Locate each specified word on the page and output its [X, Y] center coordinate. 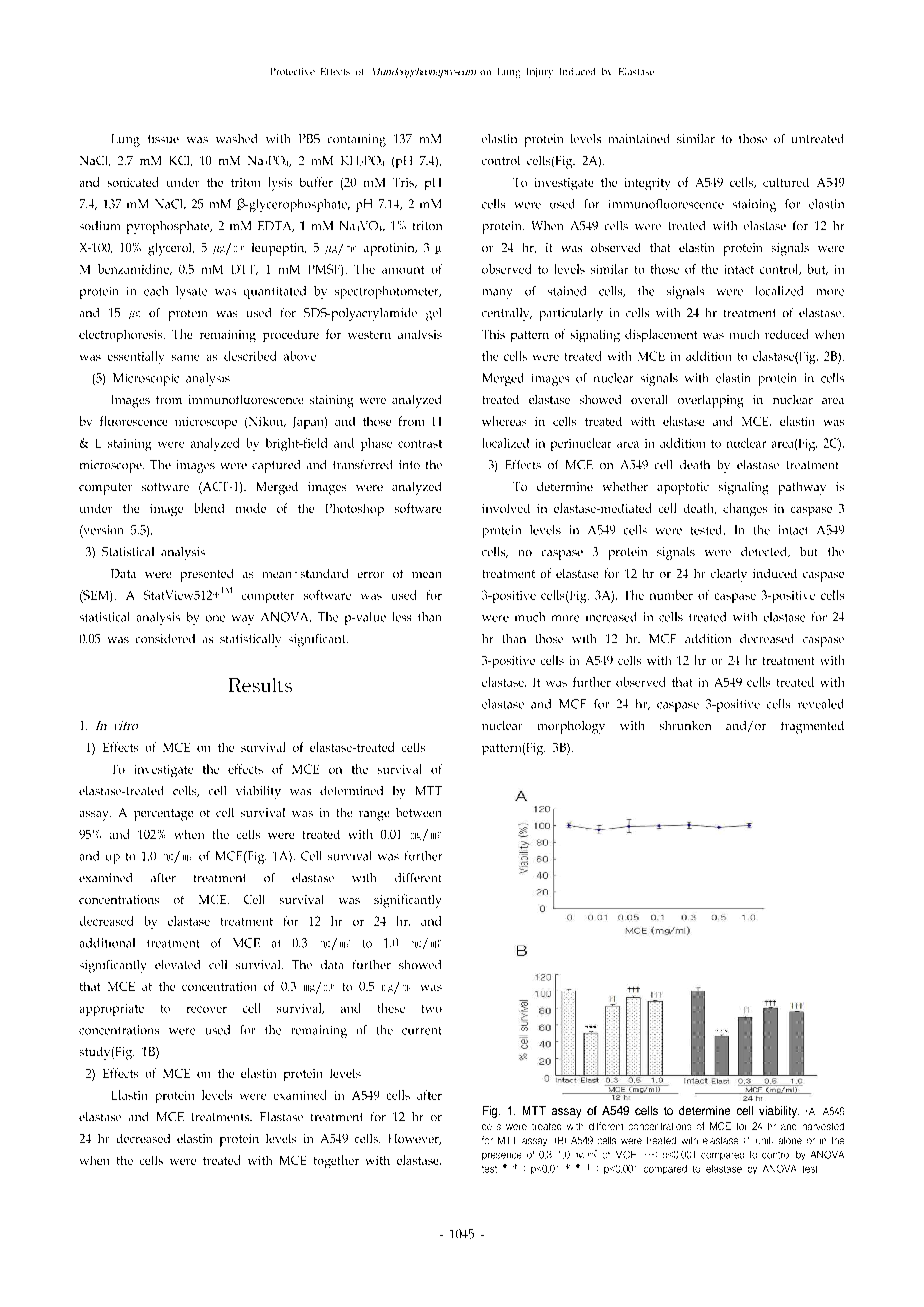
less [406, 617]
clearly [733, 575]
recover [207, 1009]
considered [165, 638]
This [498, 336]
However [415, 1139]
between [418, 812]
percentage [168, 815]
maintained [639, 138]
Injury [540, 73]
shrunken [685, 725]
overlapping [710, 401]
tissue [163, 139]
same [190, 358]
